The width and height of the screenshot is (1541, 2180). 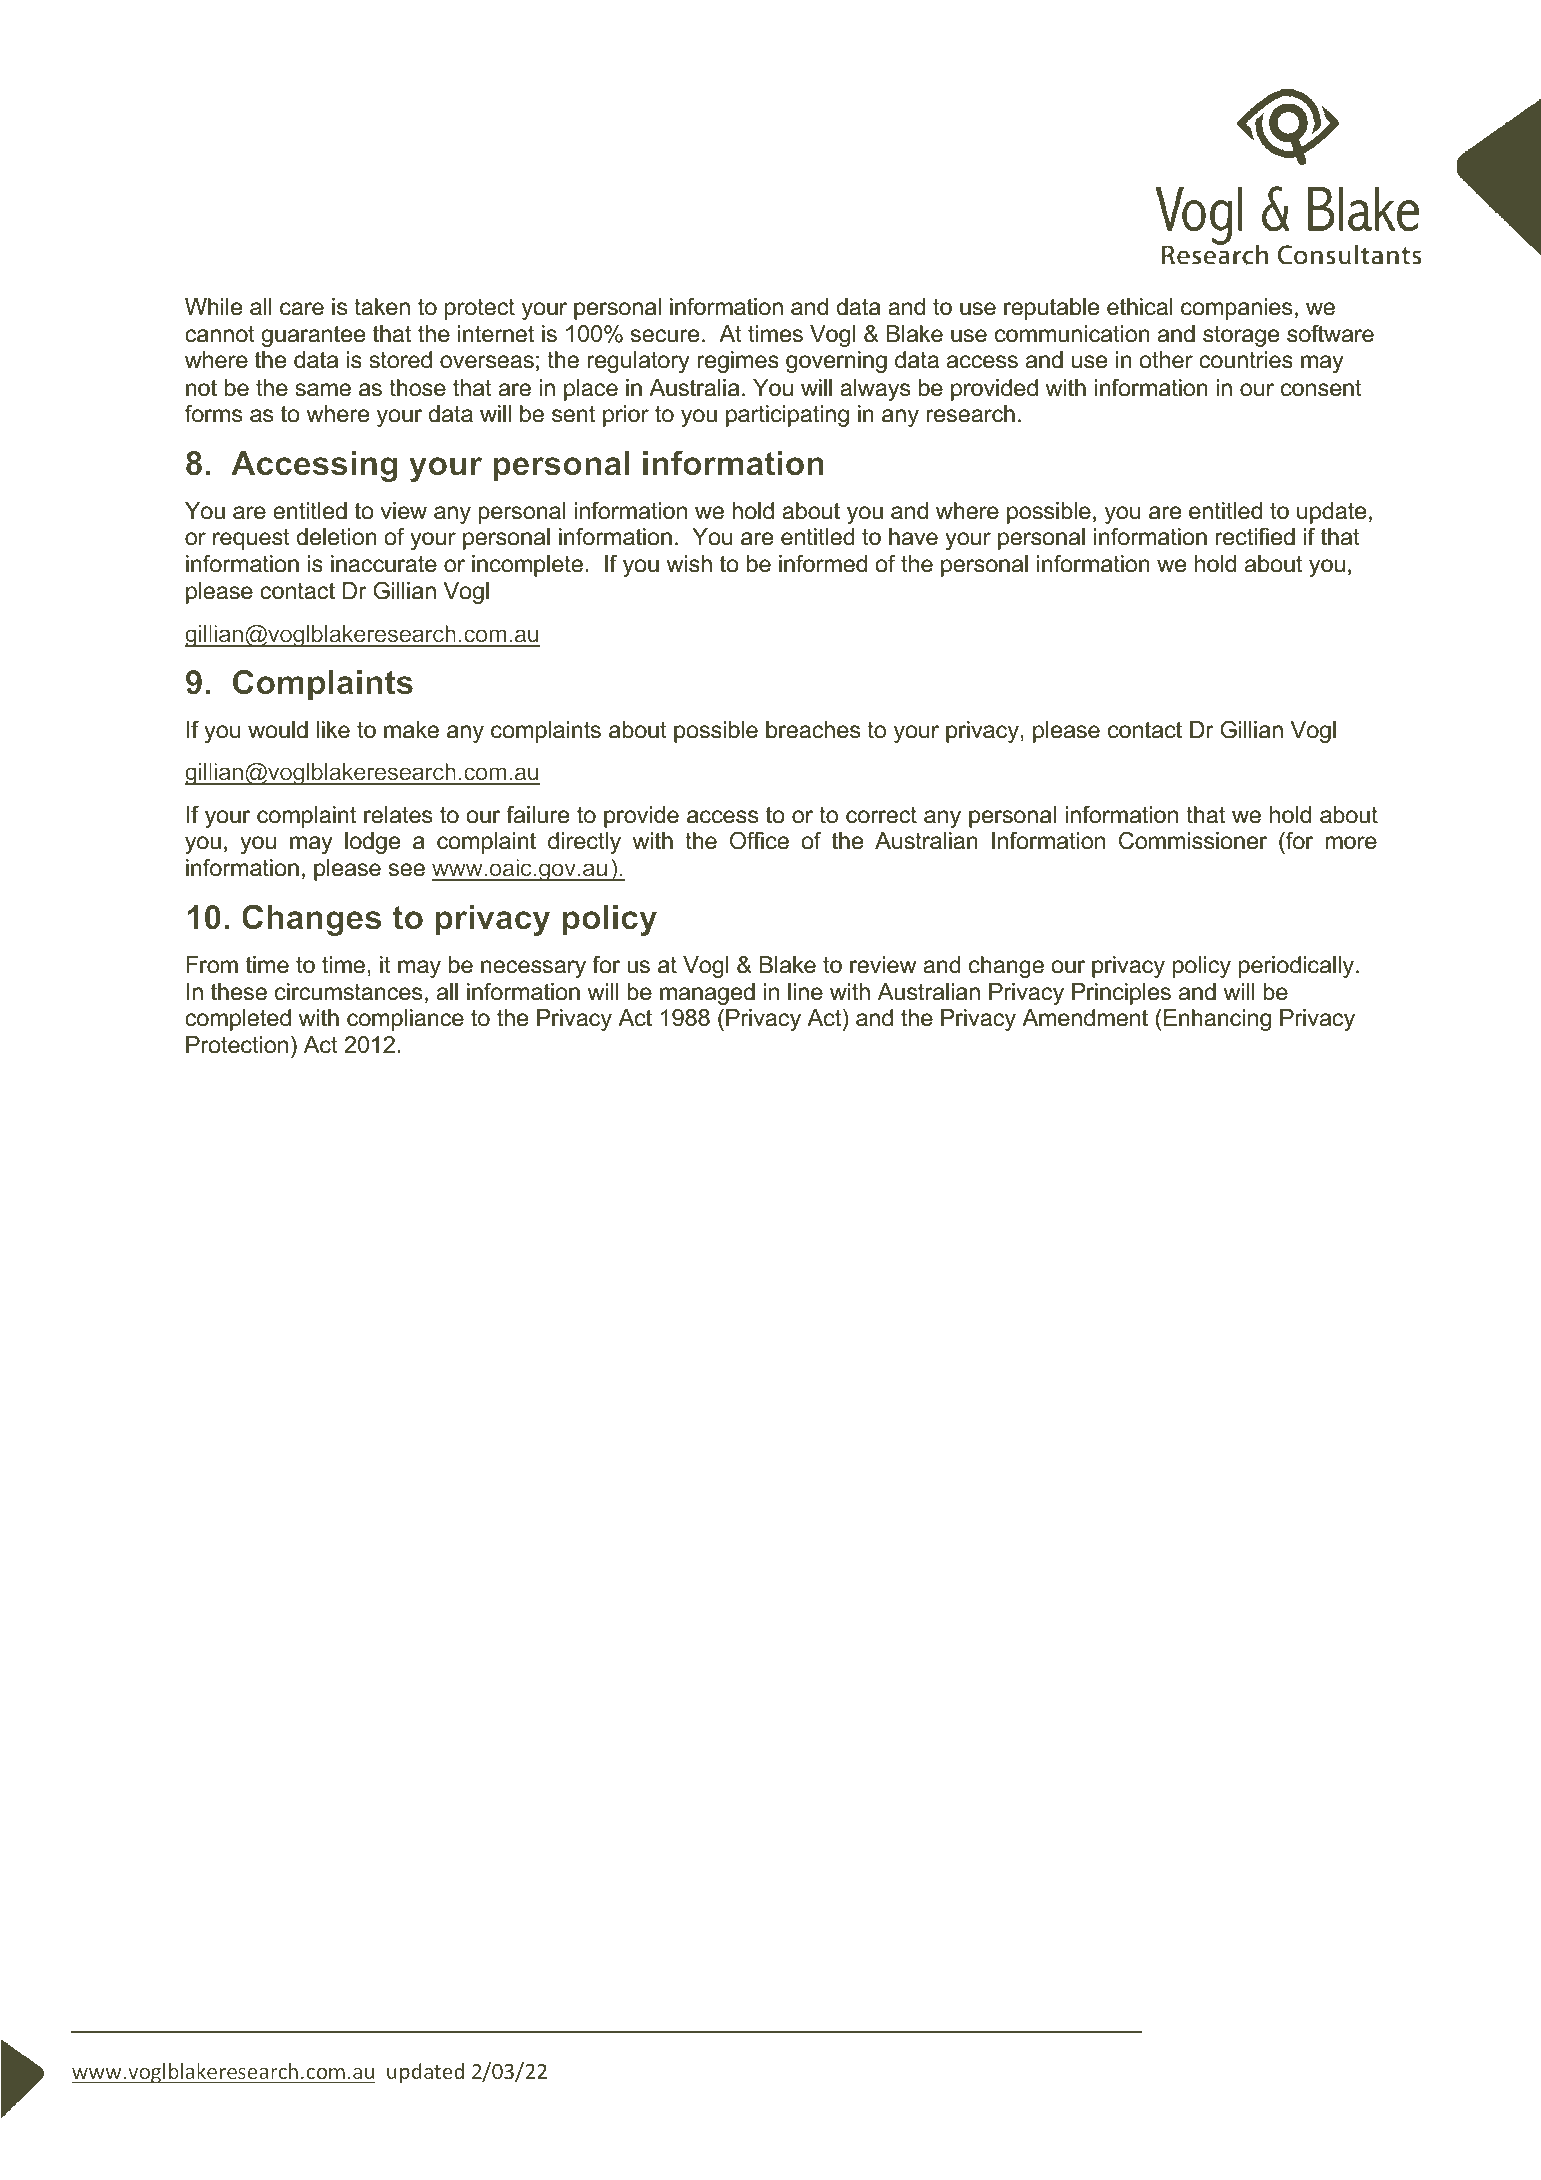 What do you see at coordinates (1351, 843) in the screenshot?
I see `more` at bounding box center [1351, 843].
